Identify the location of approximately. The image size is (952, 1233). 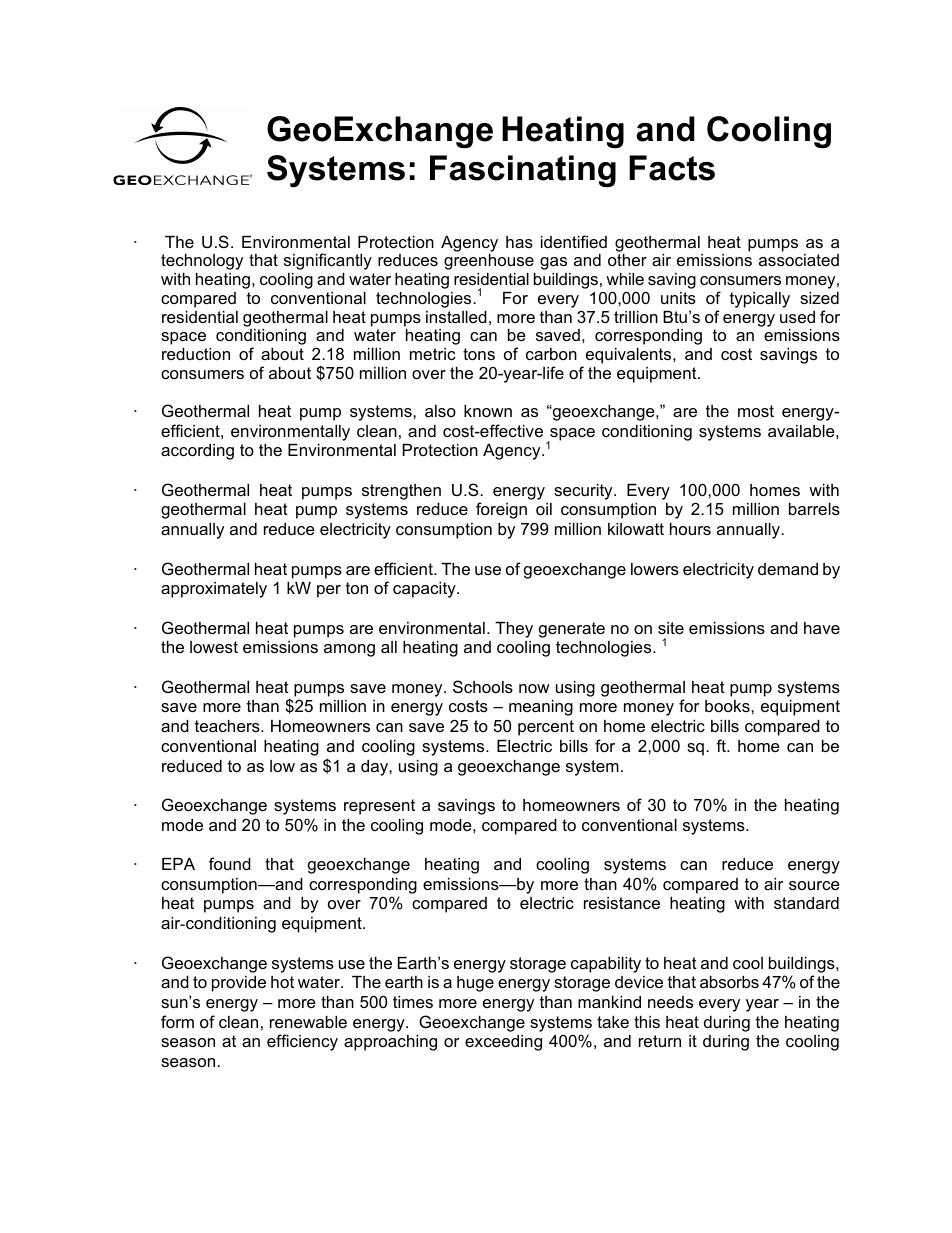
(214, 590).
